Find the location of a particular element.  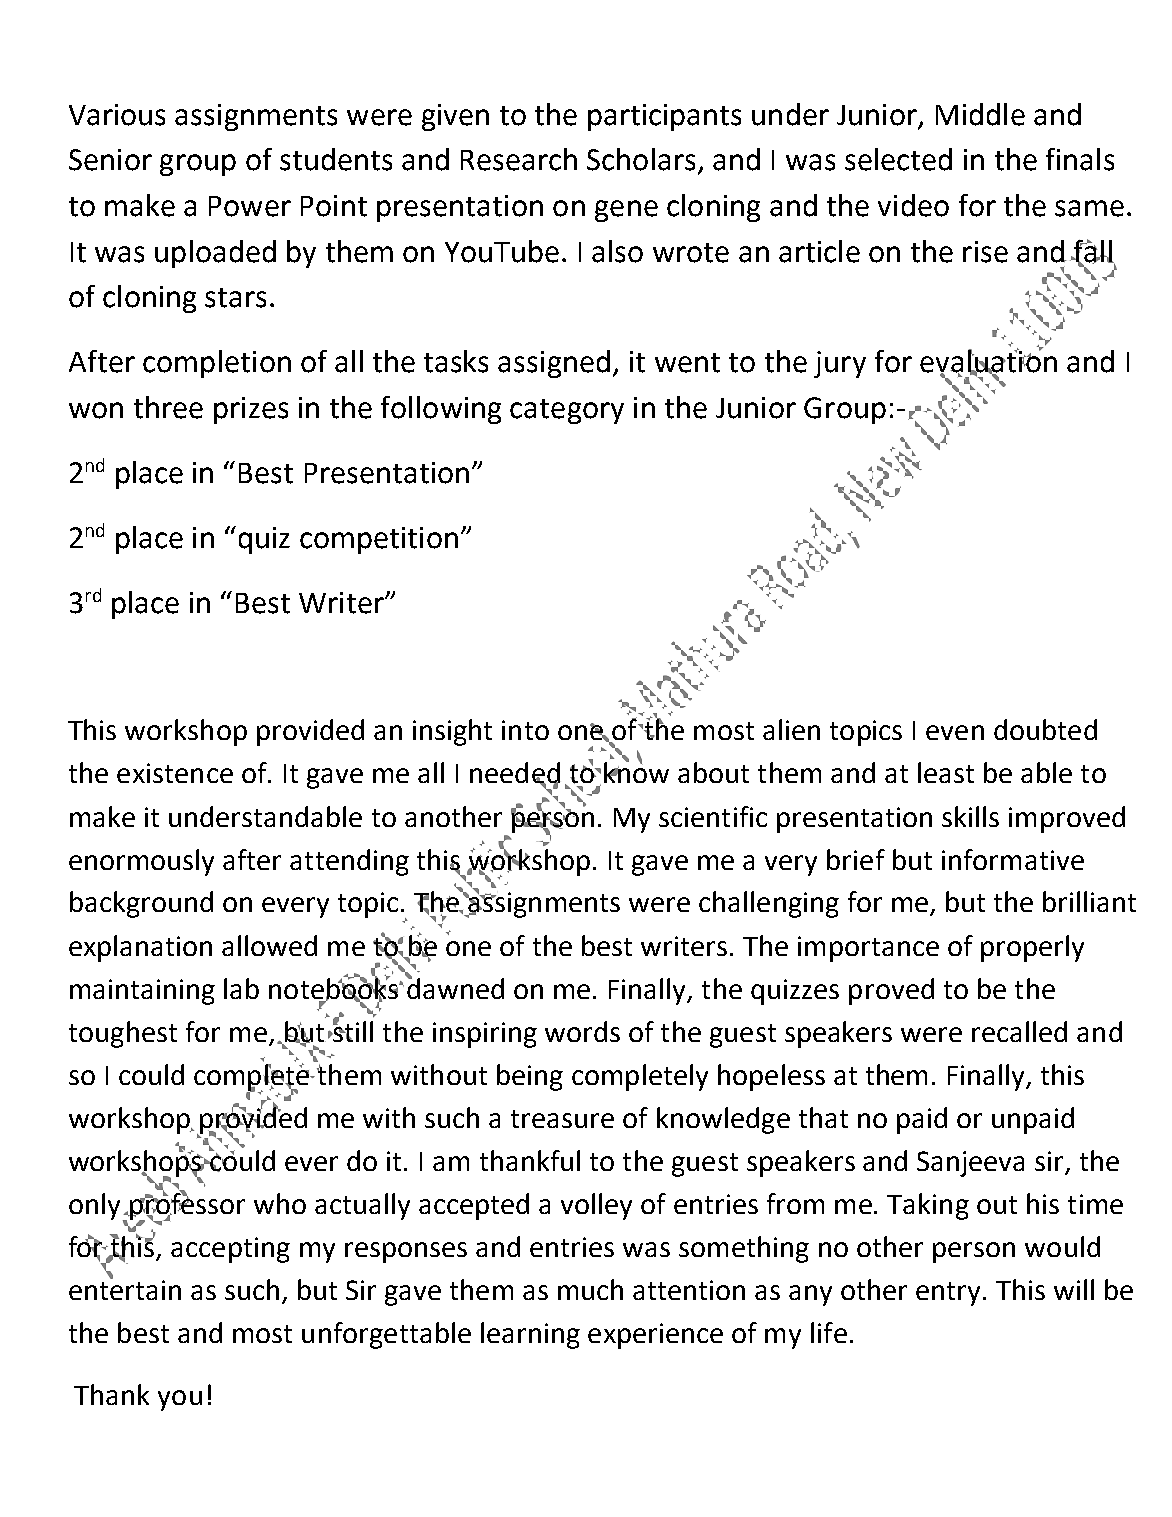

properly is located at coordinates (1032, 948).
